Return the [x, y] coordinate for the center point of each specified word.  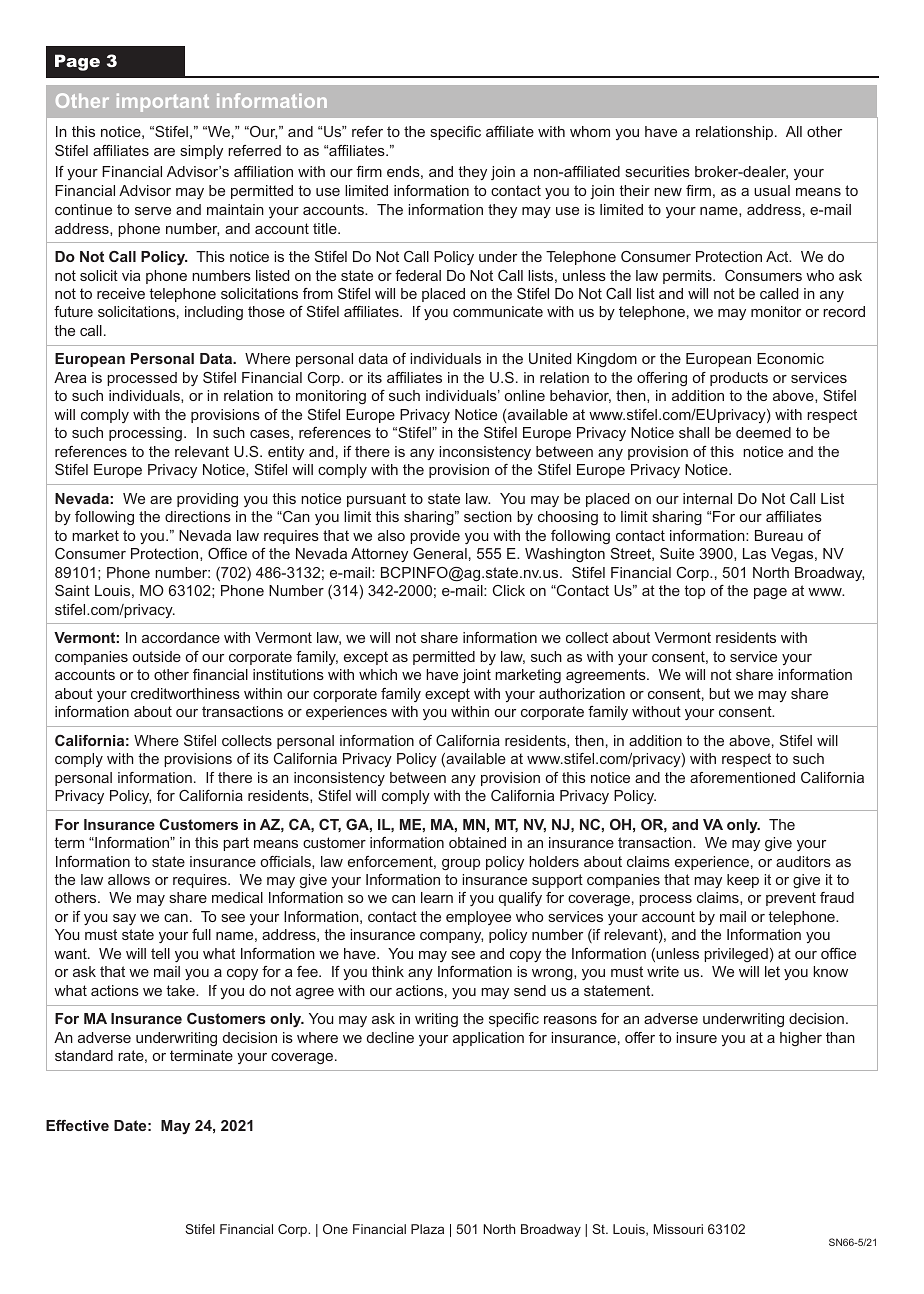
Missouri [678, 1229]
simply [201, 152]
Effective [77, 1125]
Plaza [427, 1229]
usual [772, 190]
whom [590, 131]
